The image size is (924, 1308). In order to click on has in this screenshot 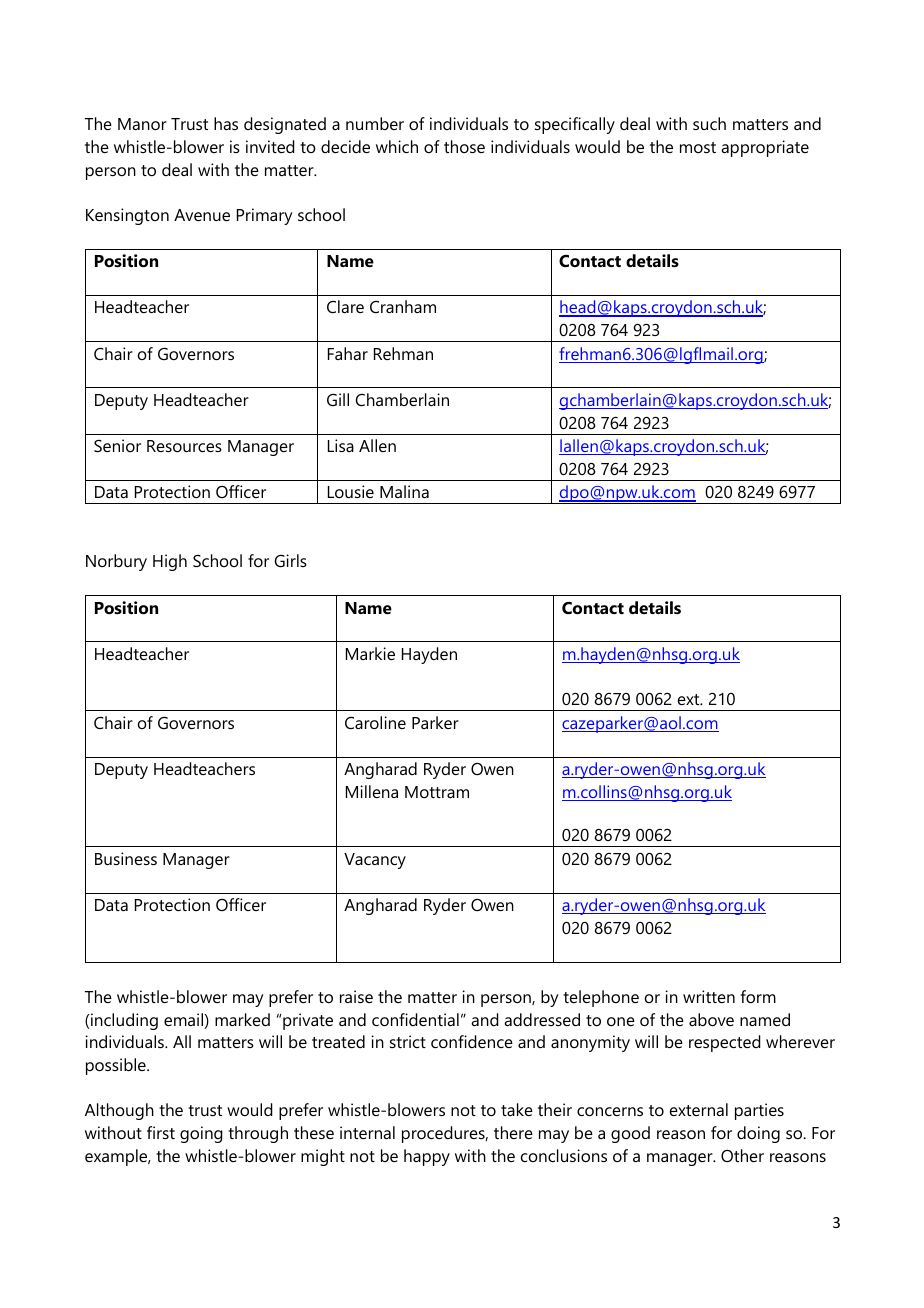, I will do `click(226, 123)`.
